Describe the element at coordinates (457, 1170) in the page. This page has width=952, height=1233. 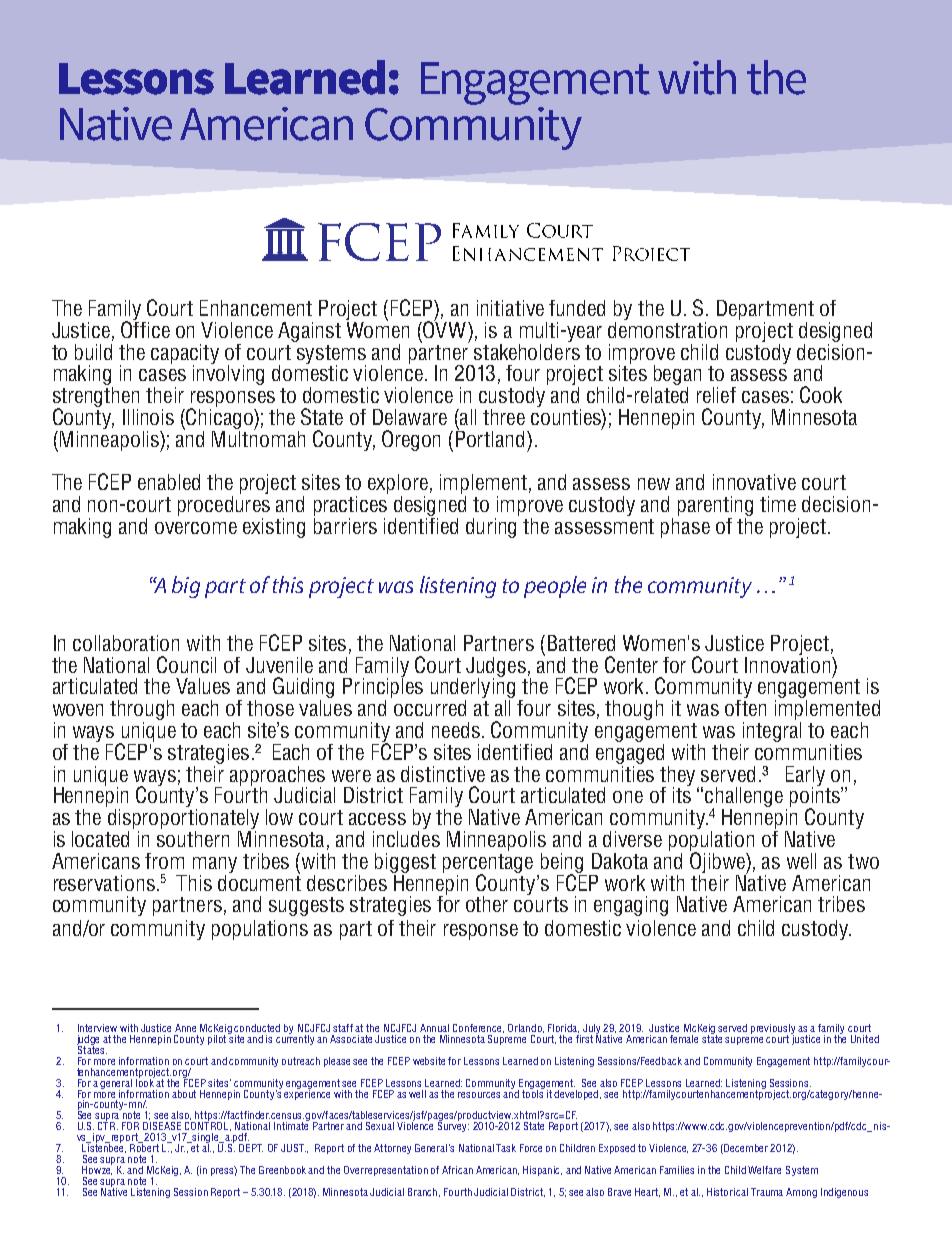
I see `African` at that location.
